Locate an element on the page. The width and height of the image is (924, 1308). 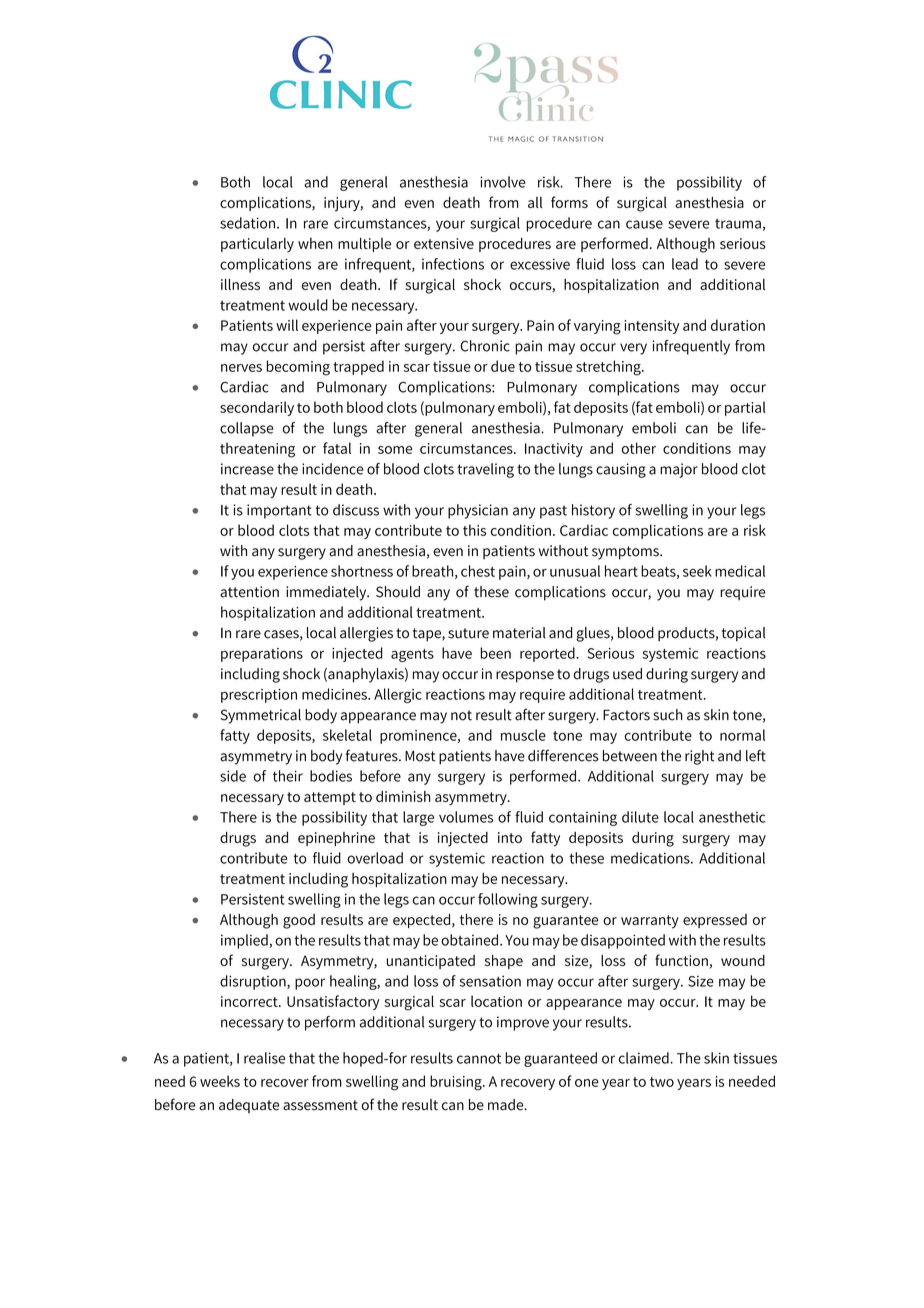
trauma is located at coordinates (738, 224).
